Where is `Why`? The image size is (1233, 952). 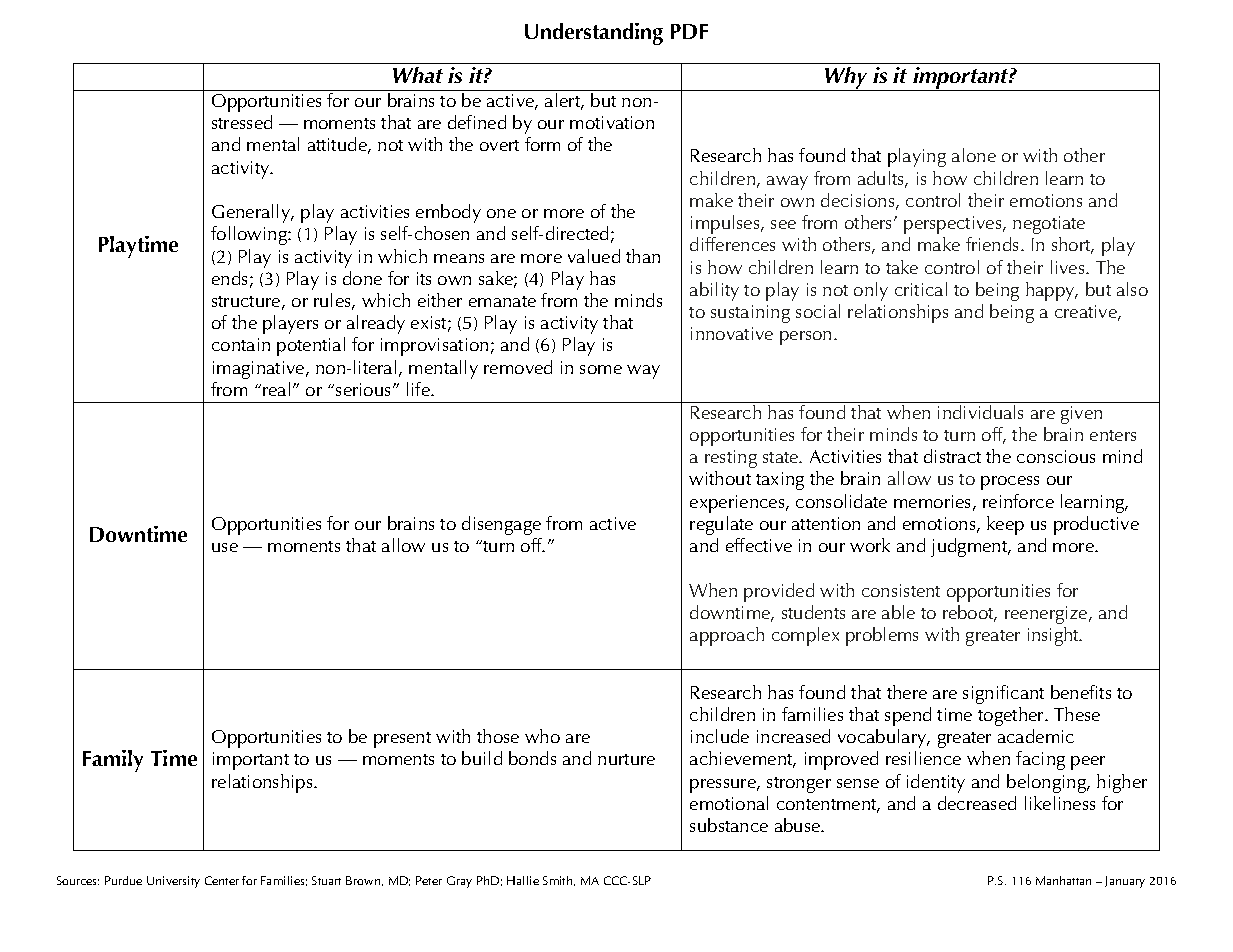 Why is located at coordinates (846, 79).
